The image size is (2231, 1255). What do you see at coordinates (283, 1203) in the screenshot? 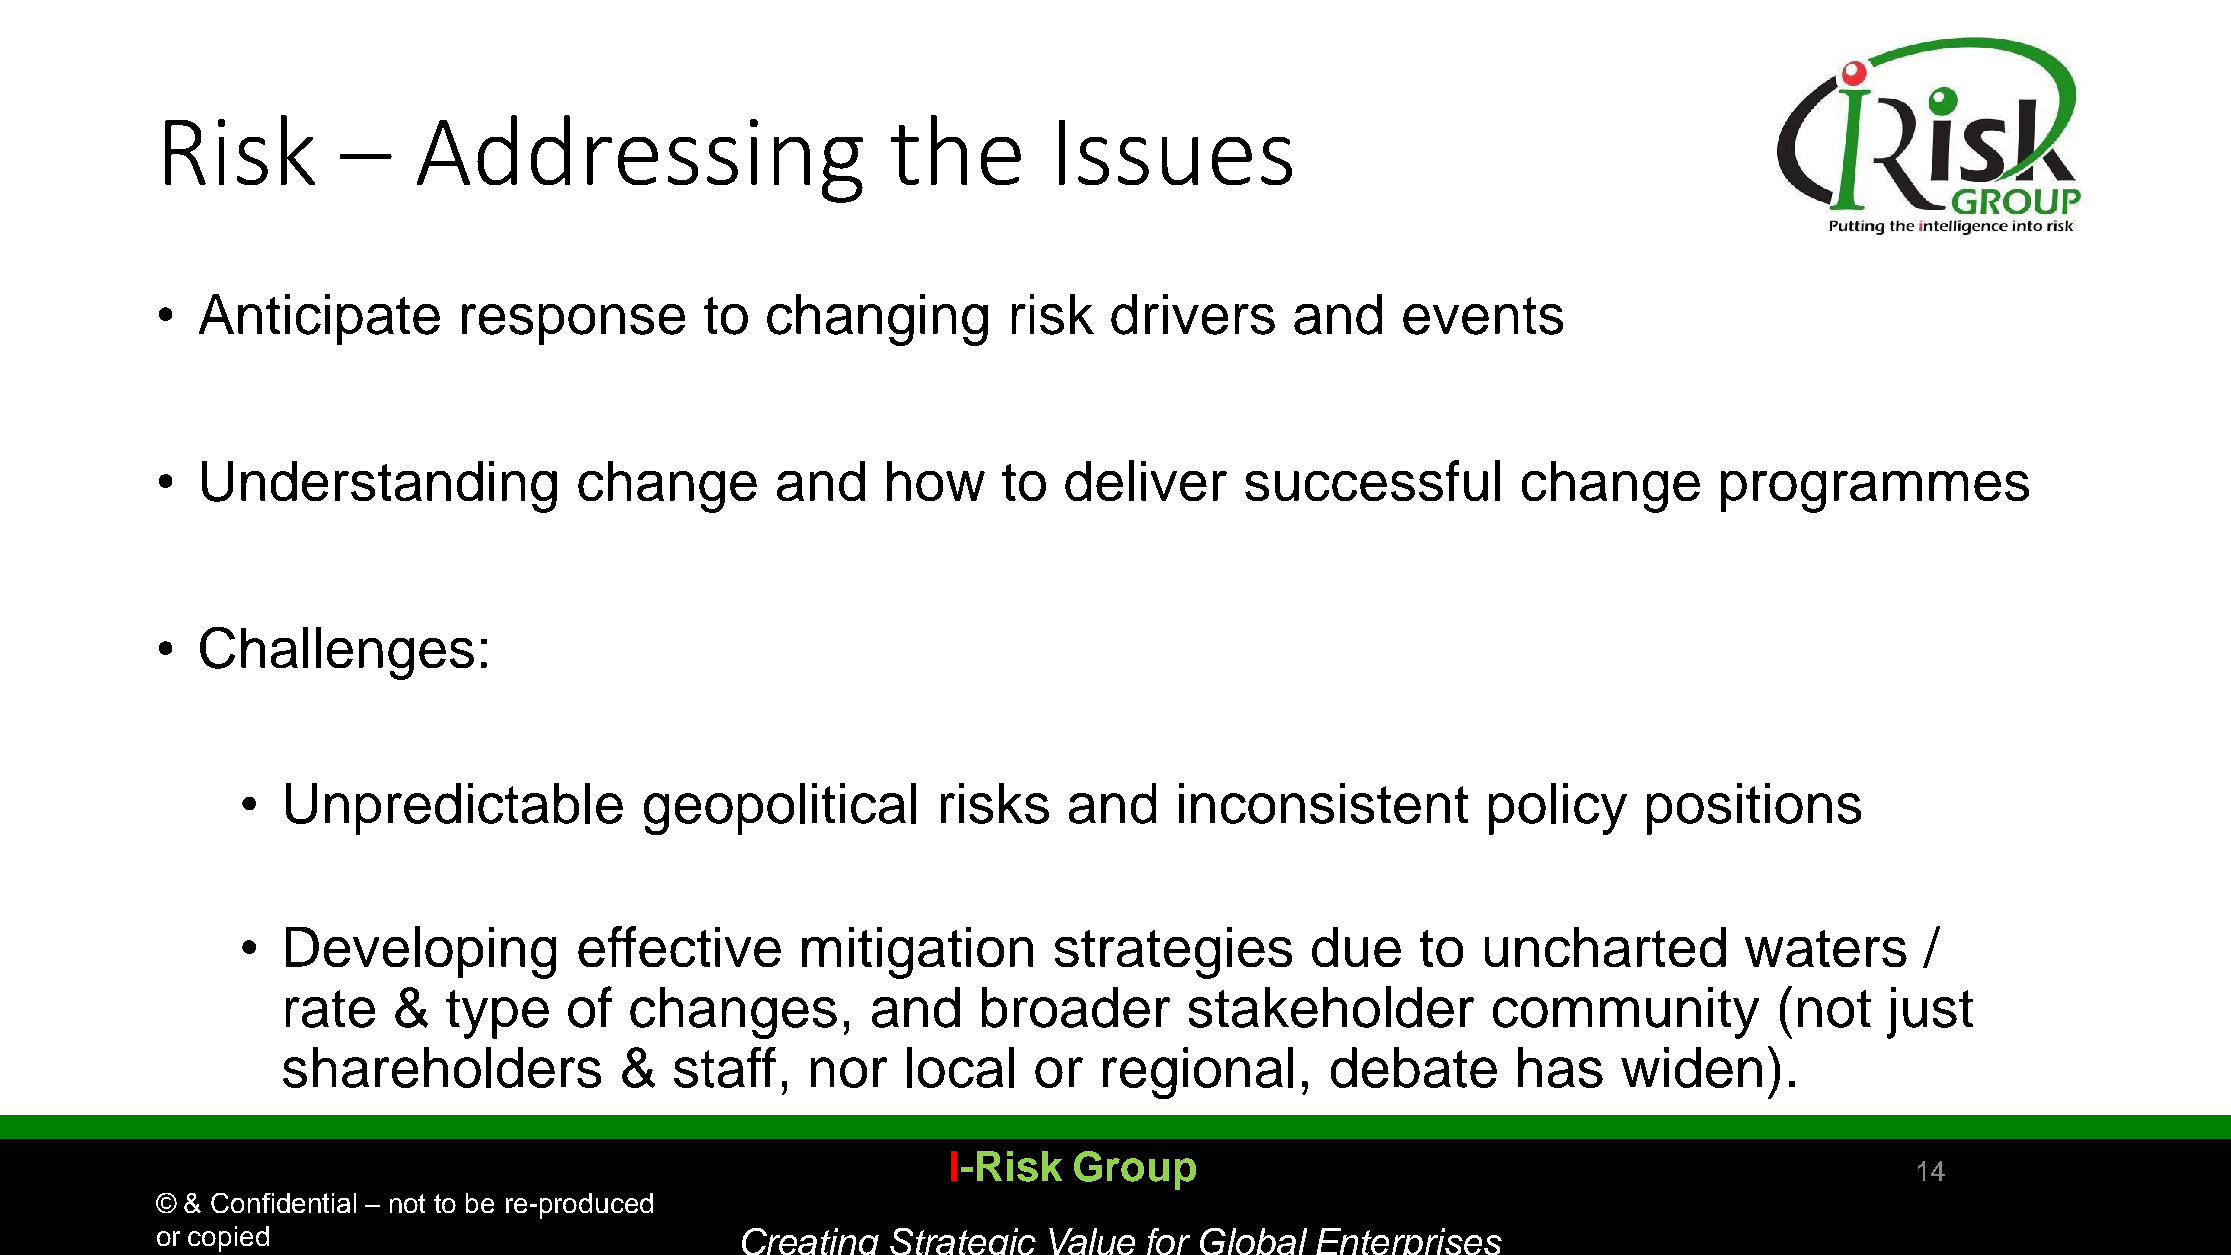
I see `Confidential` at bounding box center [283, 1203].
